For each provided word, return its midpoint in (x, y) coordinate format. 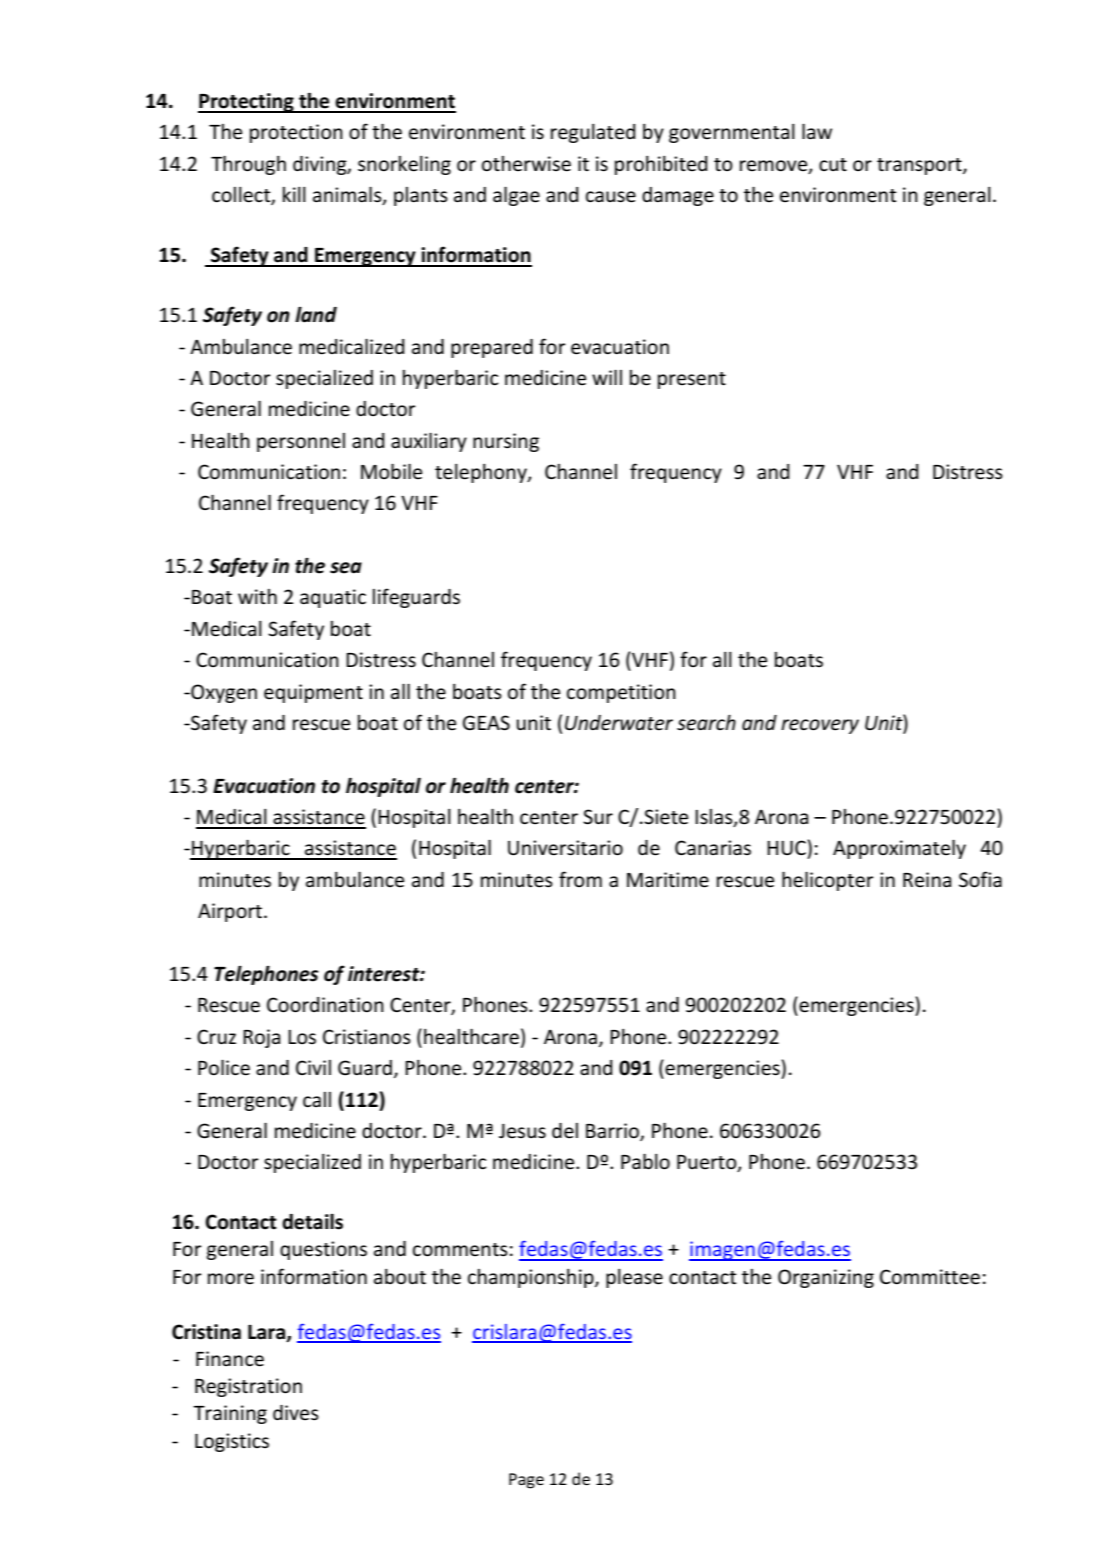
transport (920, 166)
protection (296, 133)
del (565, 1131)
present (692, 380)
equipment (313, 693)
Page (526, 1481)
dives (296, 1413)
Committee (930, 1277)
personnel (301, 442)
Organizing (826, 1278)
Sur (598, 817)
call (317, 1100)
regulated (593, 133)
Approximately (899, 849)
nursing (506, 442)
